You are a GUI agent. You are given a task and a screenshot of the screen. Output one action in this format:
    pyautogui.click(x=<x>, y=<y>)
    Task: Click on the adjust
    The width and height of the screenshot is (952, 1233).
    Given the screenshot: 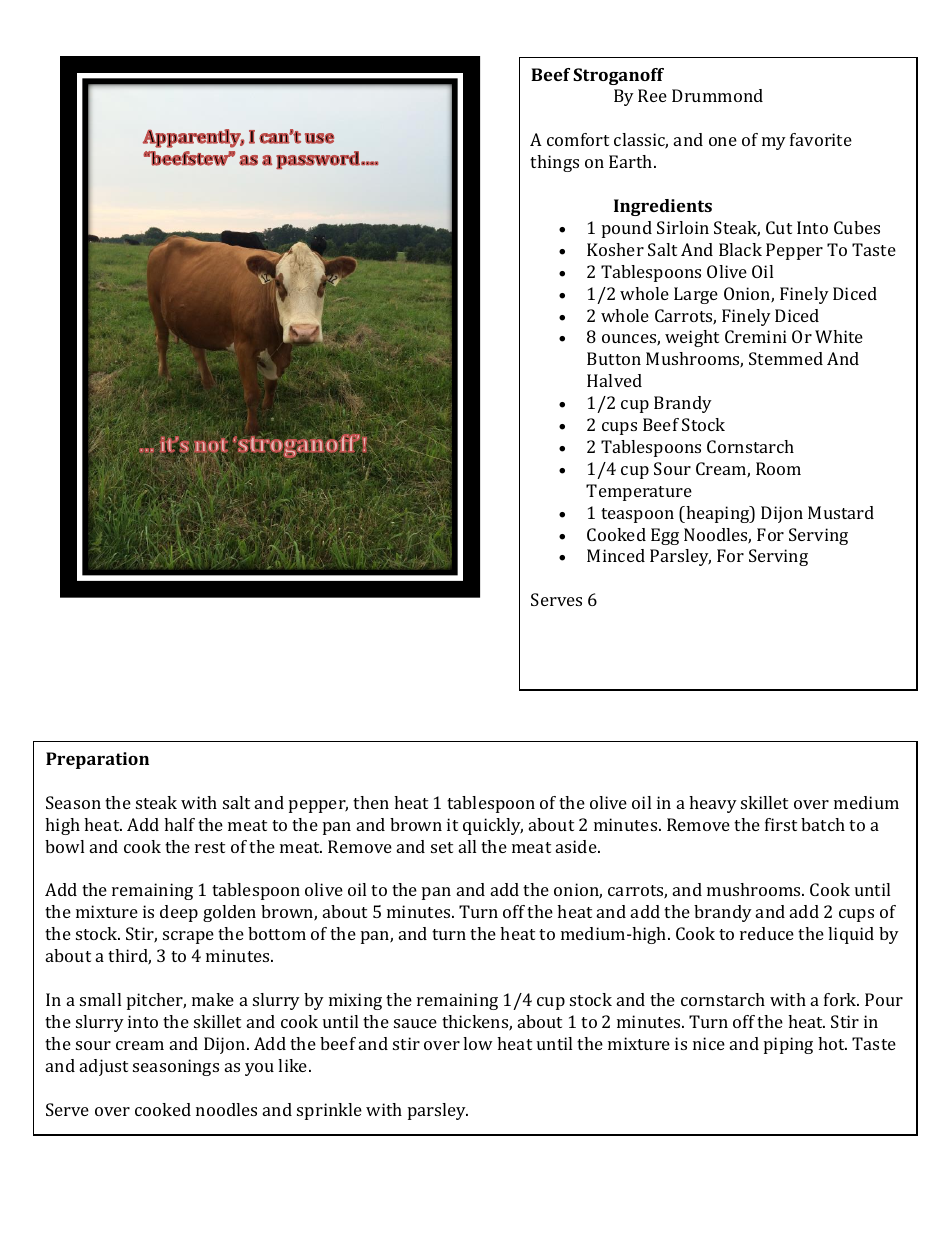 What is the action you would take?
    pyautogui.click(x=104, y=1067)
